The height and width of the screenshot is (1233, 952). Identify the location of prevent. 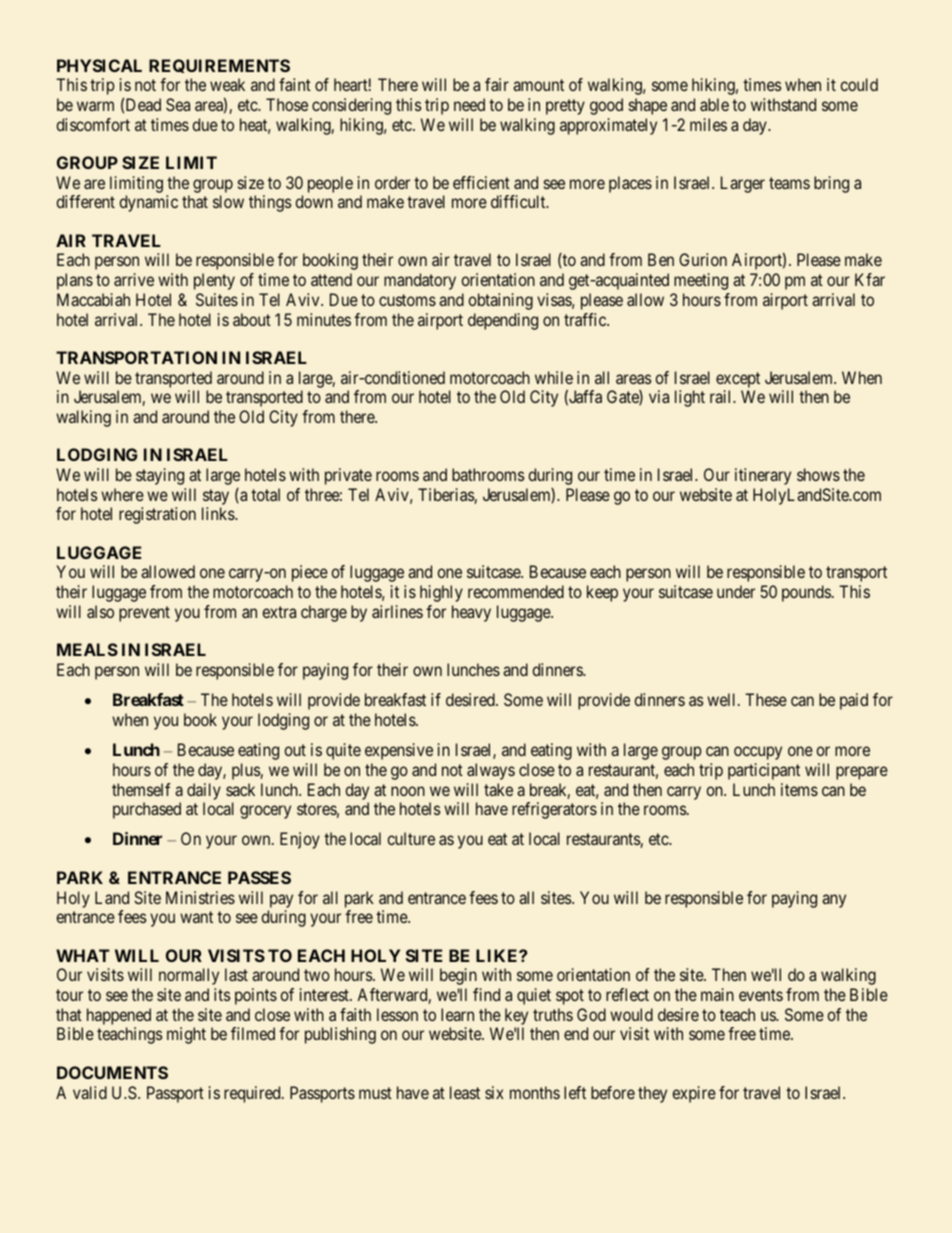
(144, 614).
